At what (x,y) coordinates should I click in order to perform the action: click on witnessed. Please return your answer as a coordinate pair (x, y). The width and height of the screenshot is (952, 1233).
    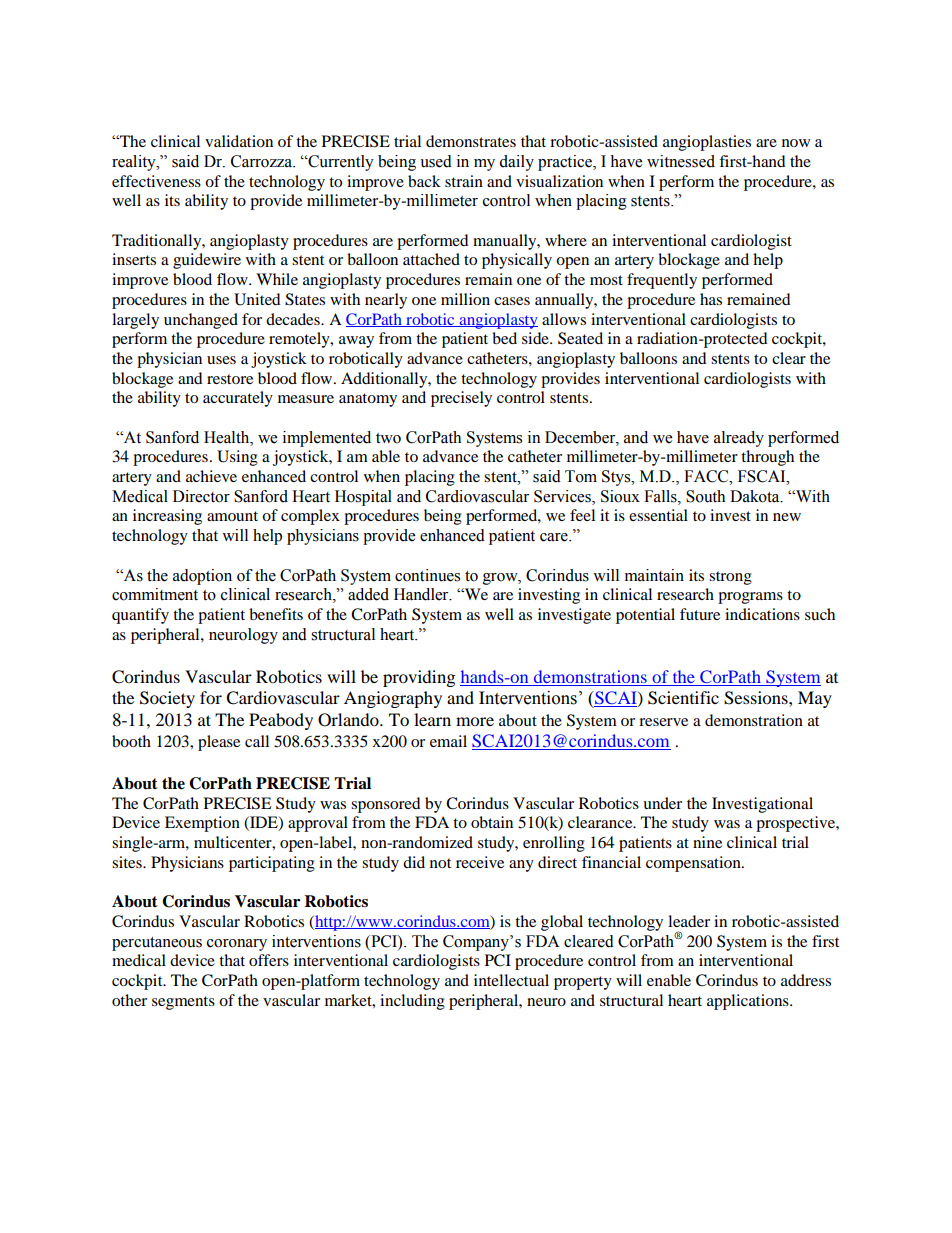
    Looking at the image, I should click on (681, 161).
